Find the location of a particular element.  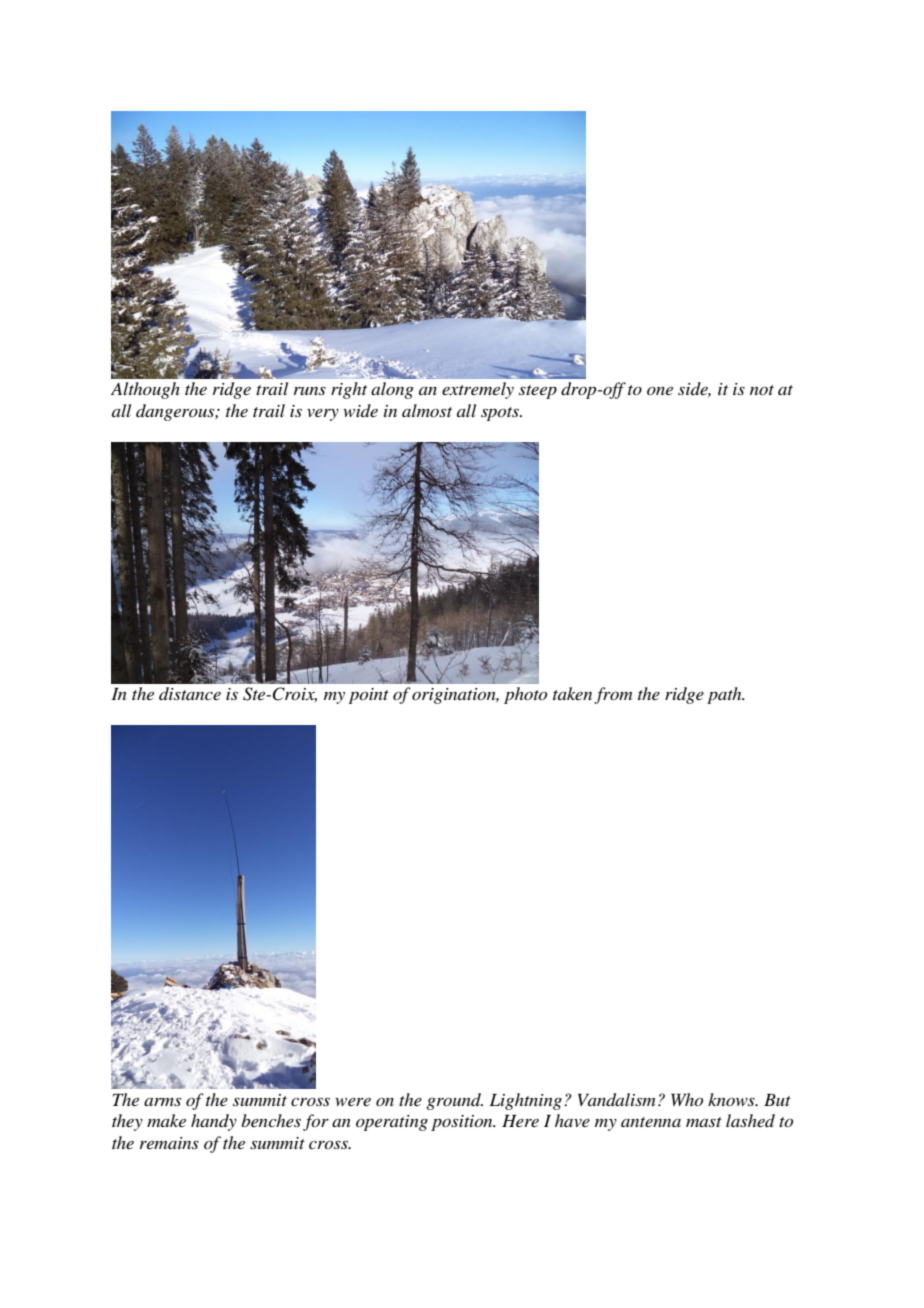

distance is located at coordinates (190, 693).
